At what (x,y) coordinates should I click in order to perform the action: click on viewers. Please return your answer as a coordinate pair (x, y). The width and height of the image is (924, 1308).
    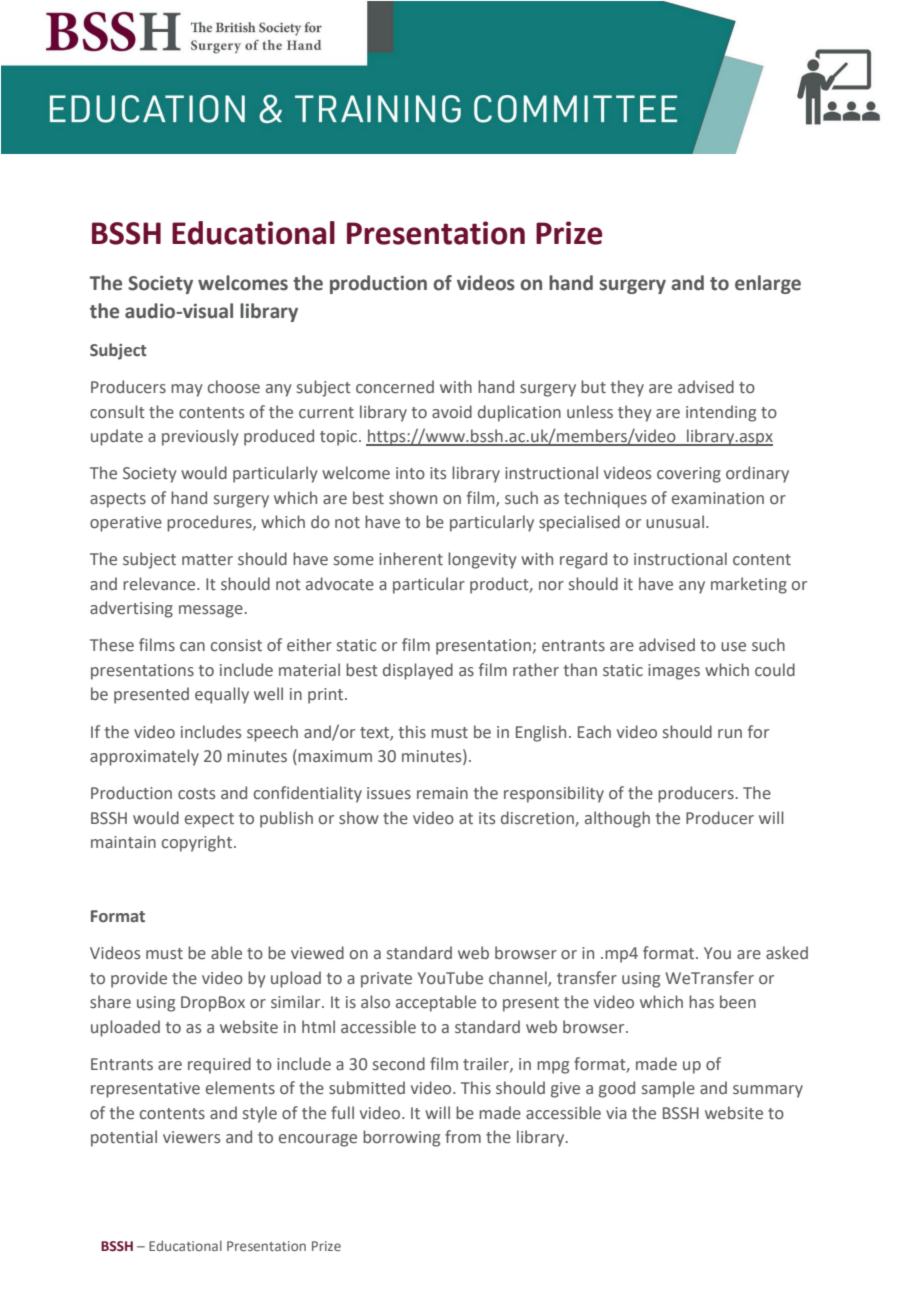
    Looking at the image, I should click on (191, 1137).
